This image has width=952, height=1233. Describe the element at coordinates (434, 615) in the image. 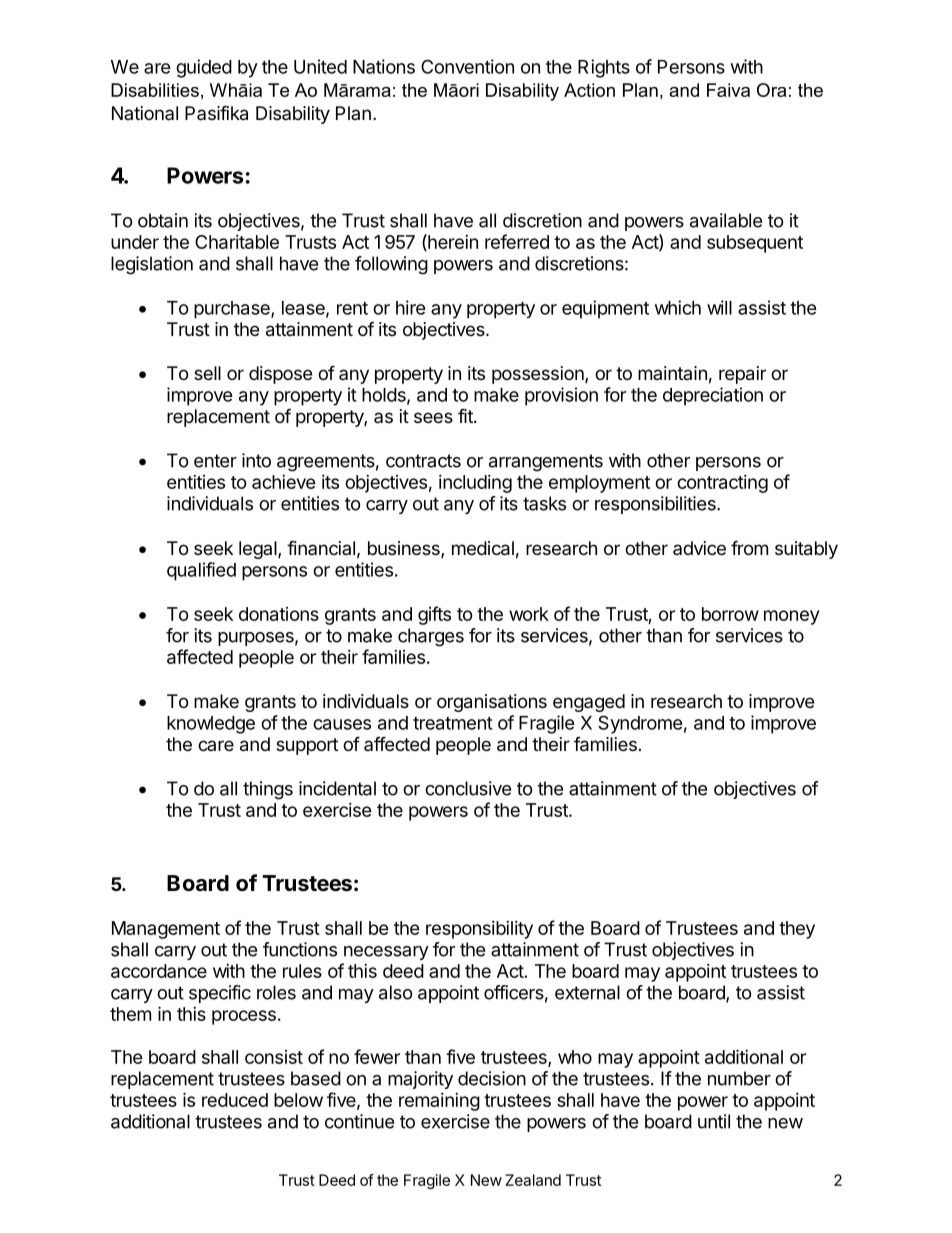

I see `gifts` at that location.
